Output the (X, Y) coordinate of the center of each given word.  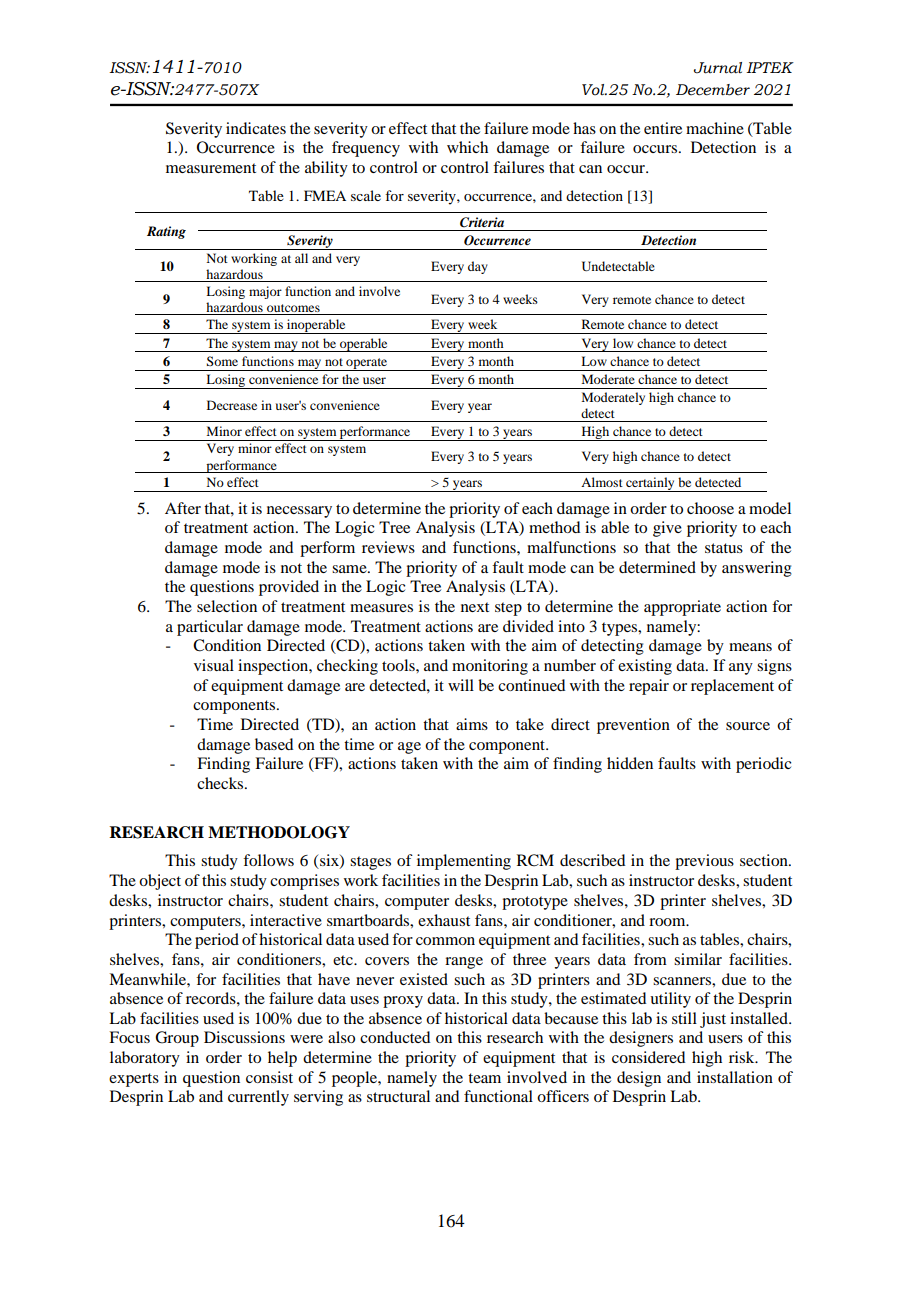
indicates (256, 128)
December (713, 90)
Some (222, 361)
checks (221, 783)
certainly (650, 484)
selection (227, 606)
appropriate (682, 608)
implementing (464, 862)
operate (367, 364)
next (475, 607)
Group (177, 1039)
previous (704, 862)
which (467, 147)
